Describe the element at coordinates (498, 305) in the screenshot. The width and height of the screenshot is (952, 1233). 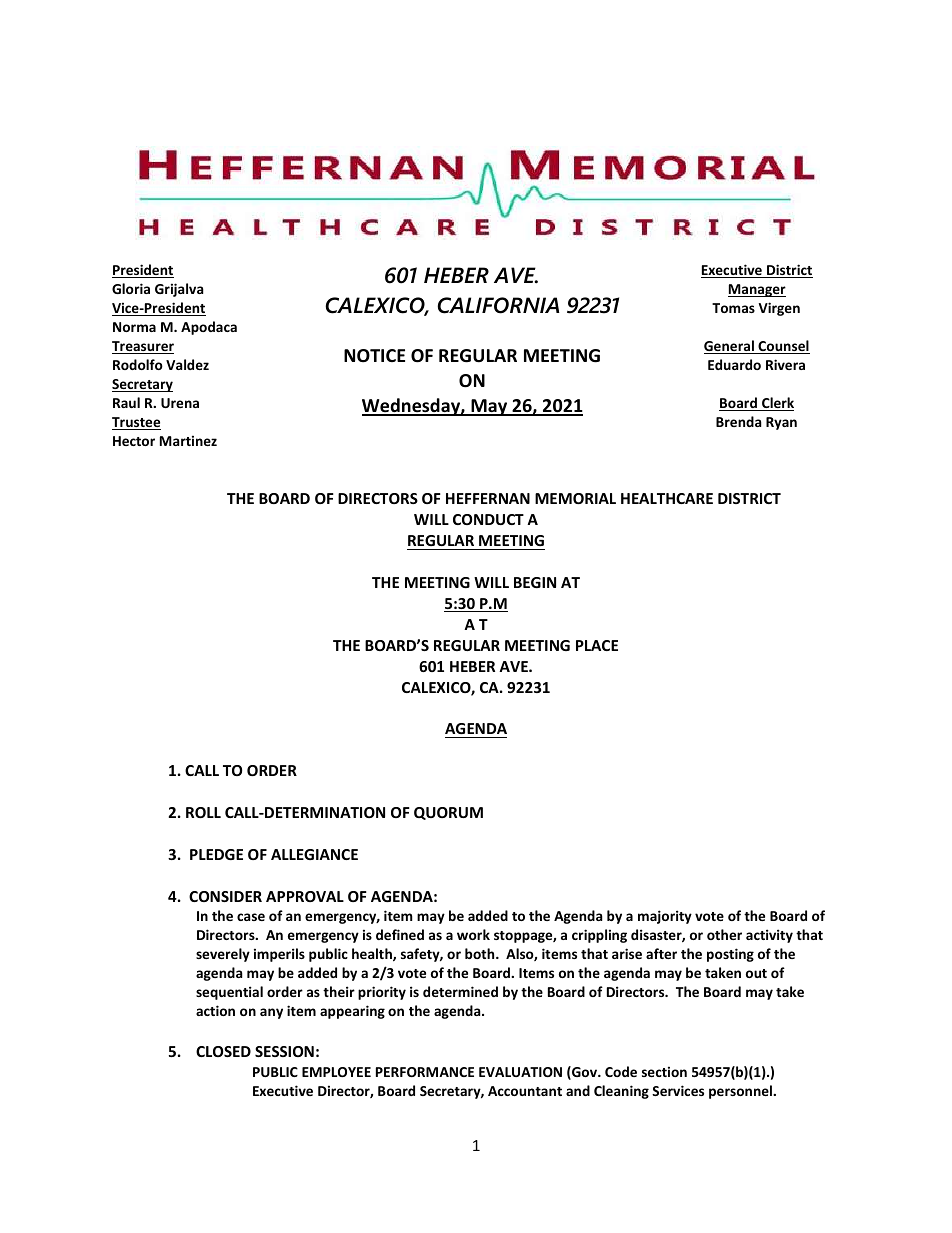
I see `CALIFORNIA` at that location.
